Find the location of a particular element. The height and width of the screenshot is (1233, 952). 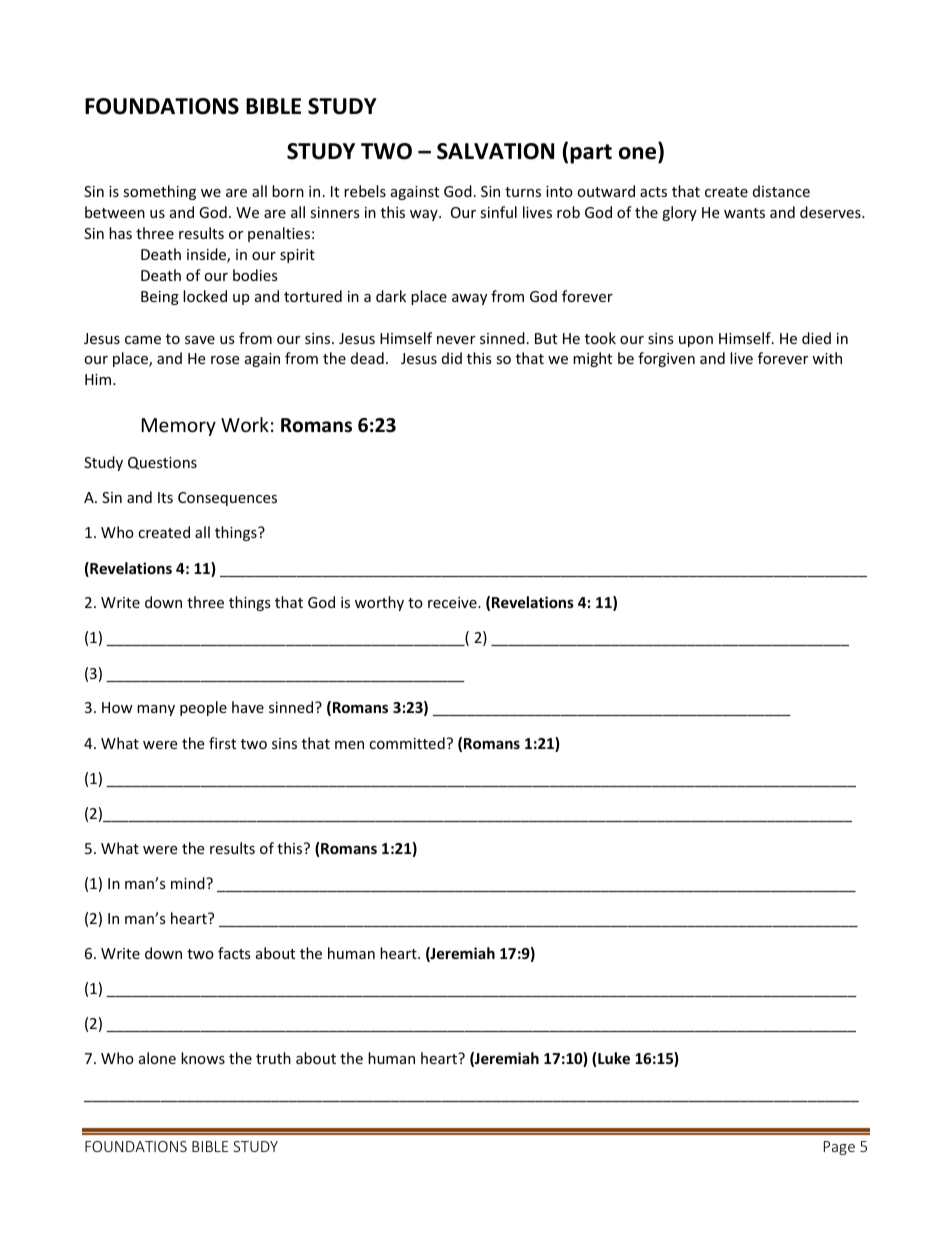

Luke is located at coordinates (614, 1058).
